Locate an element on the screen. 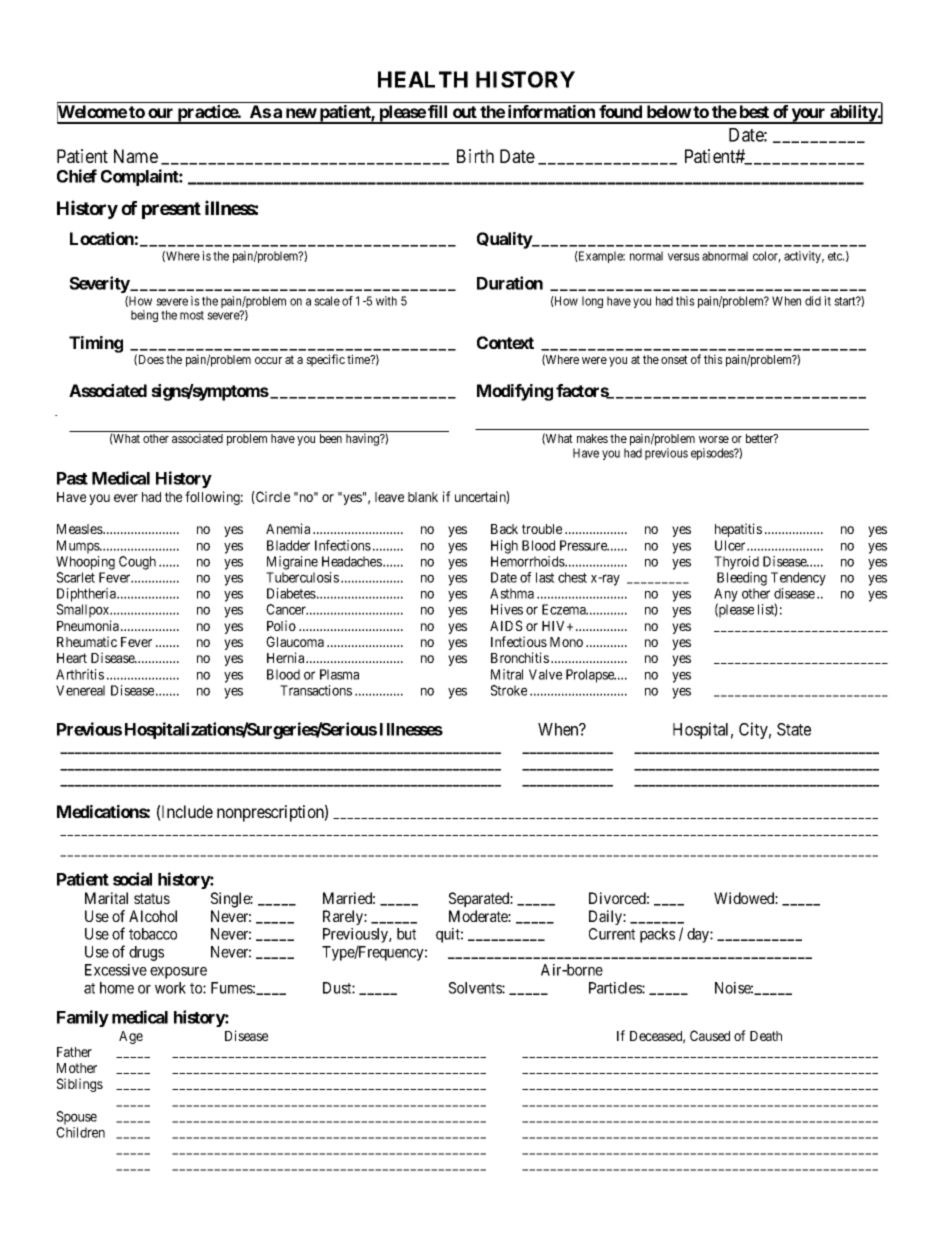  out is located at coordinates (465, 112).
